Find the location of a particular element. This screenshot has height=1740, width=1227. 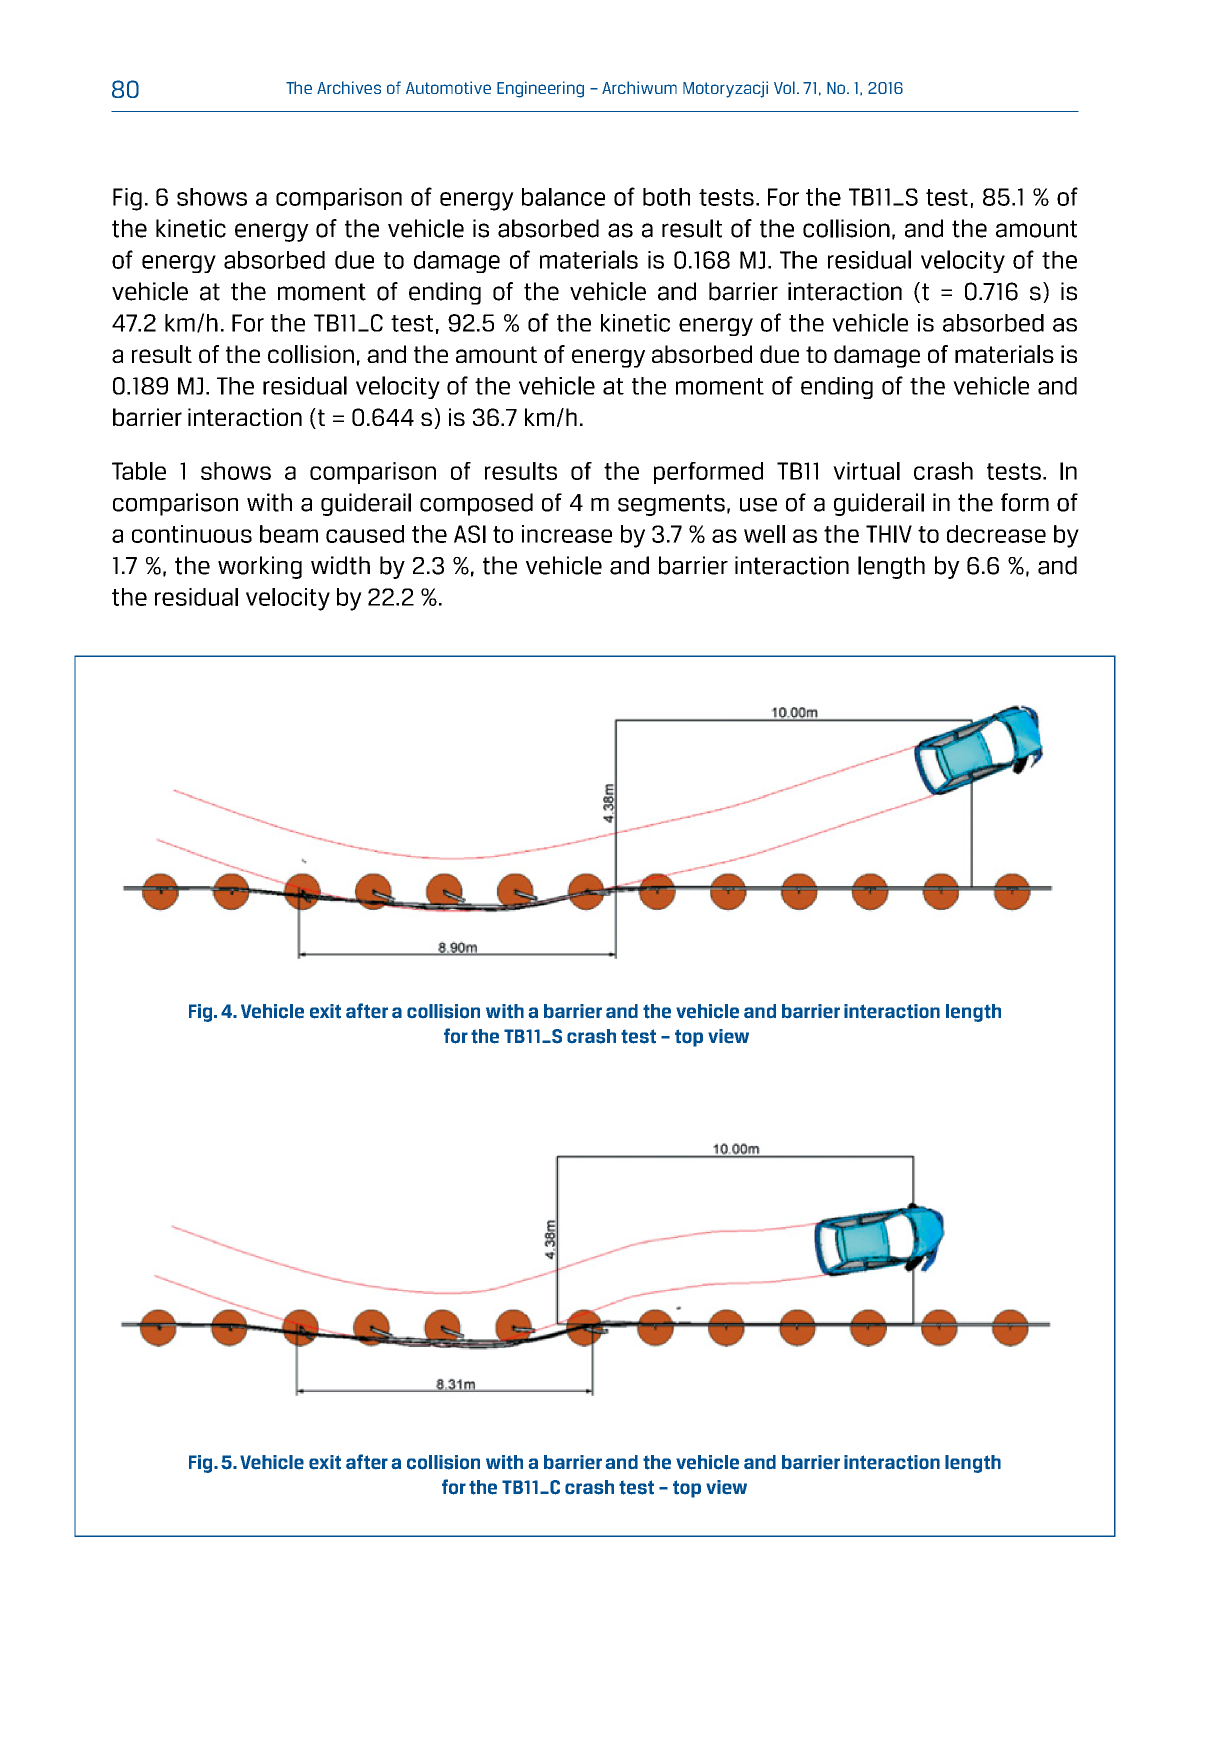

Table is located at coordinates (139, 471).
